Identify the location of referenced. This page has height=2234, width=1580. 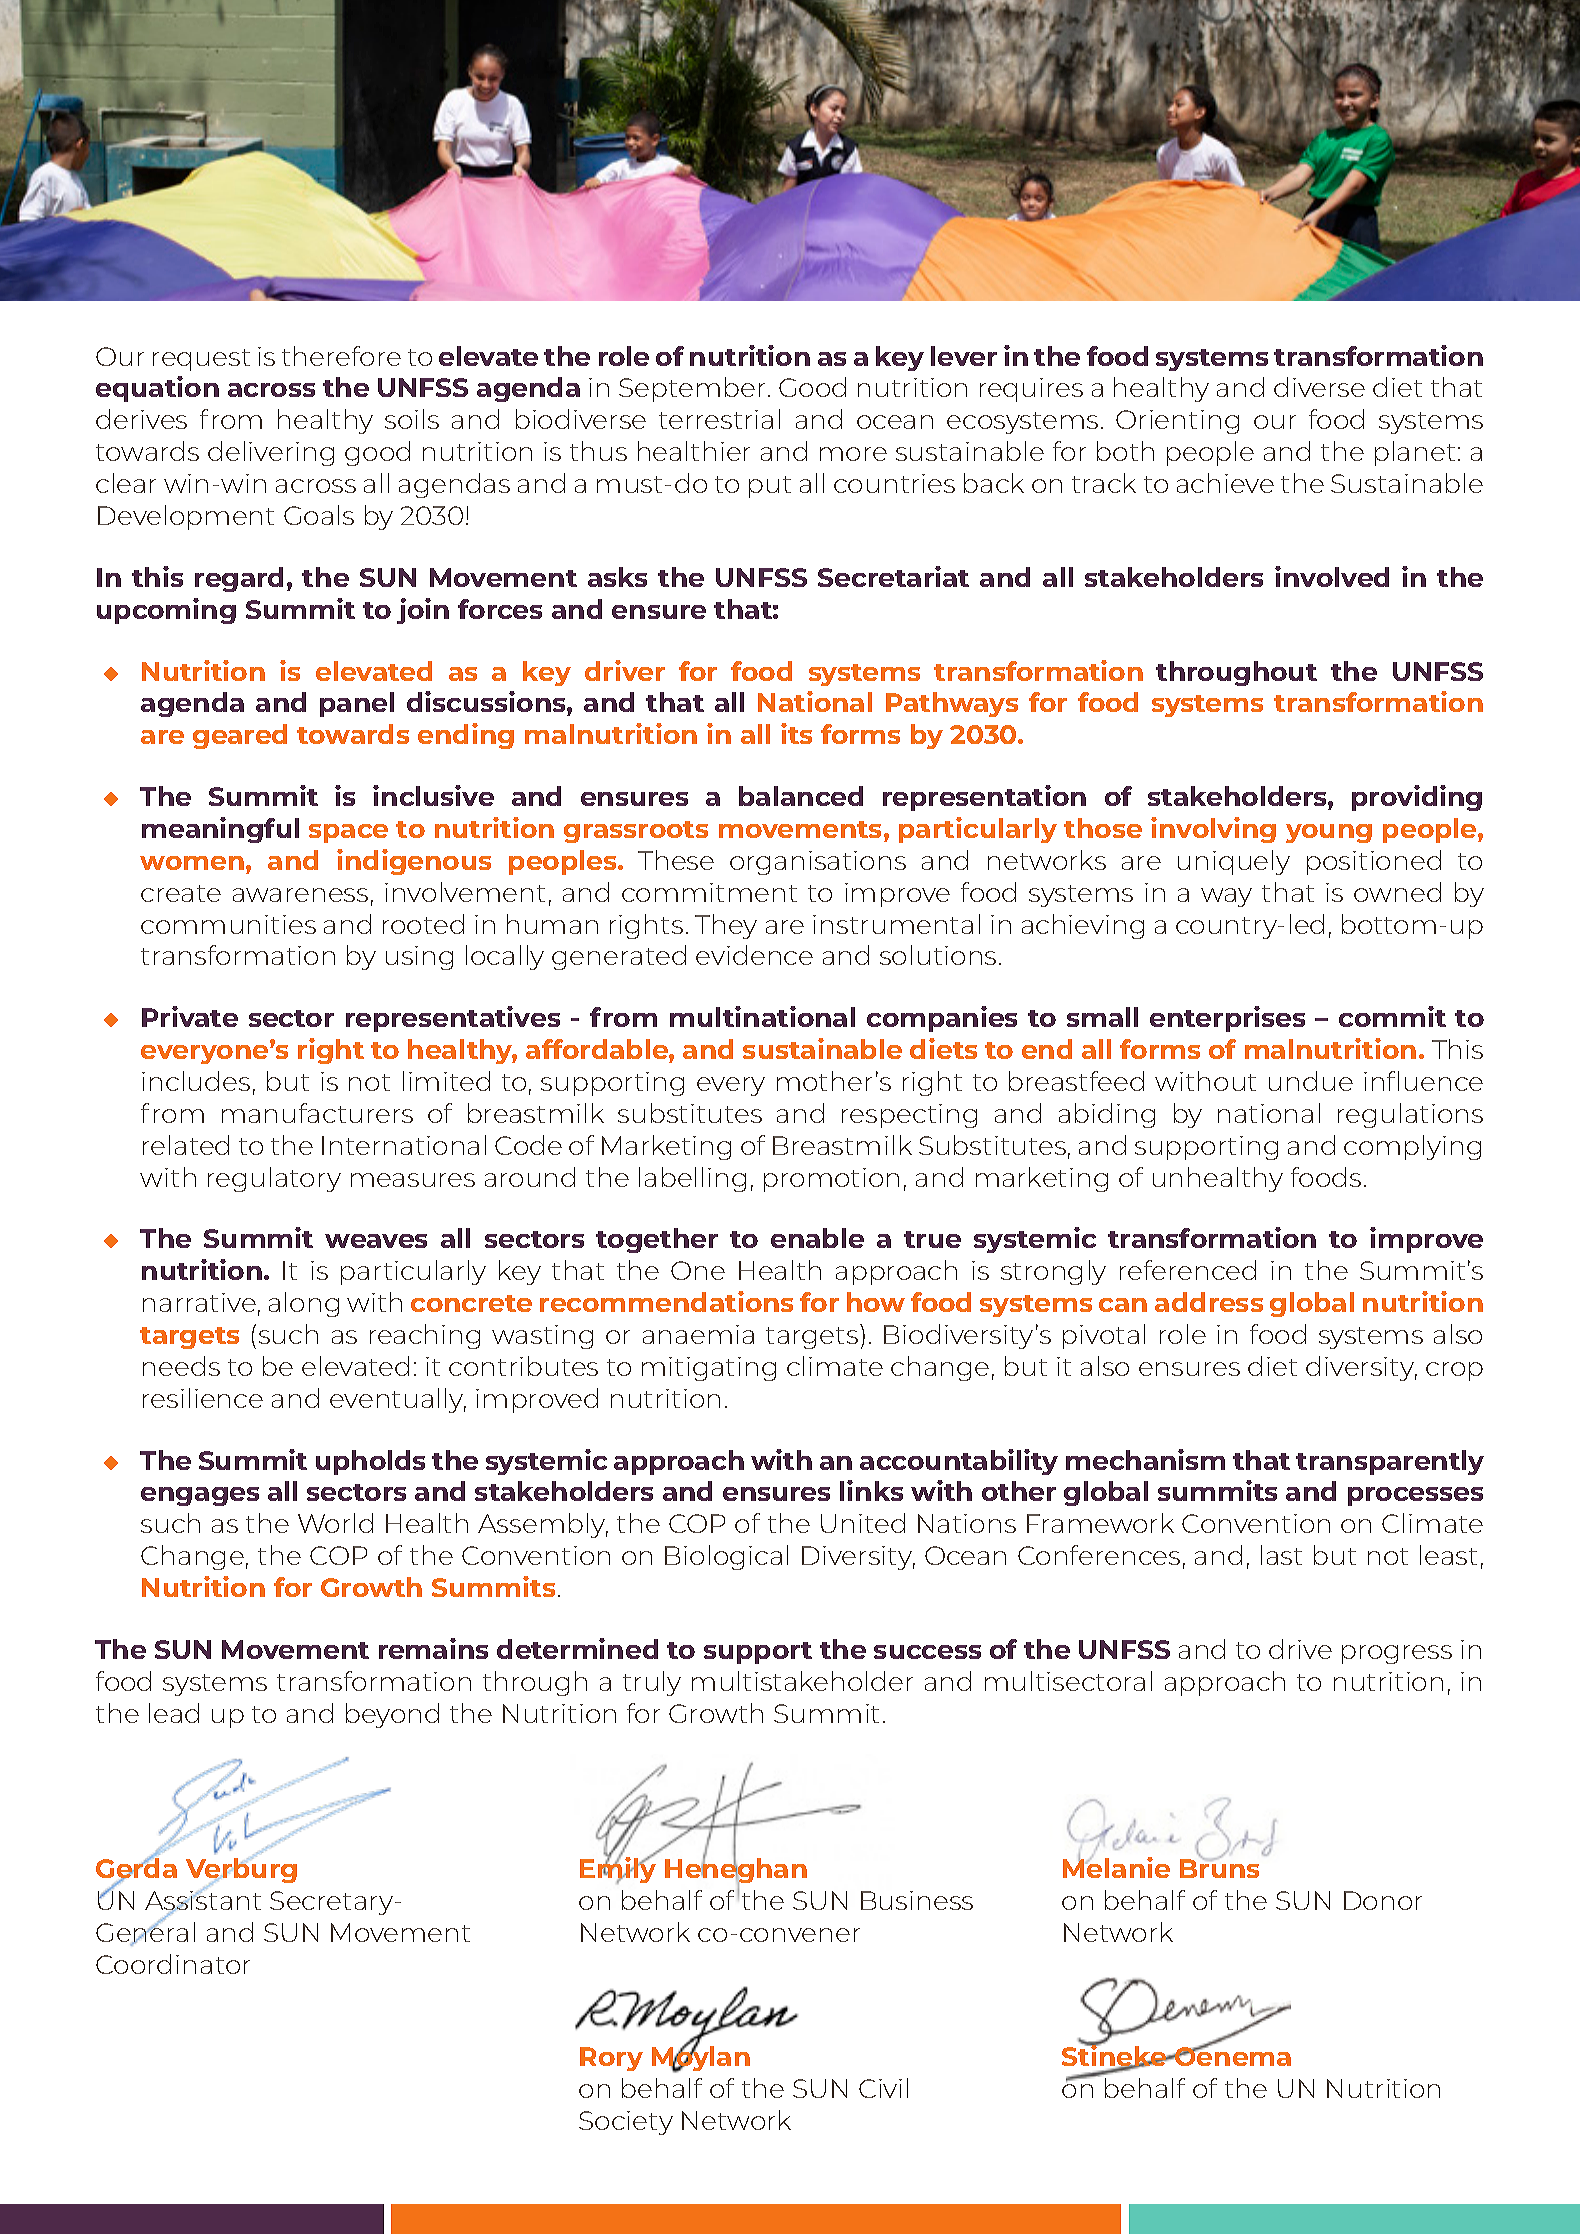
(1188, 1270).
